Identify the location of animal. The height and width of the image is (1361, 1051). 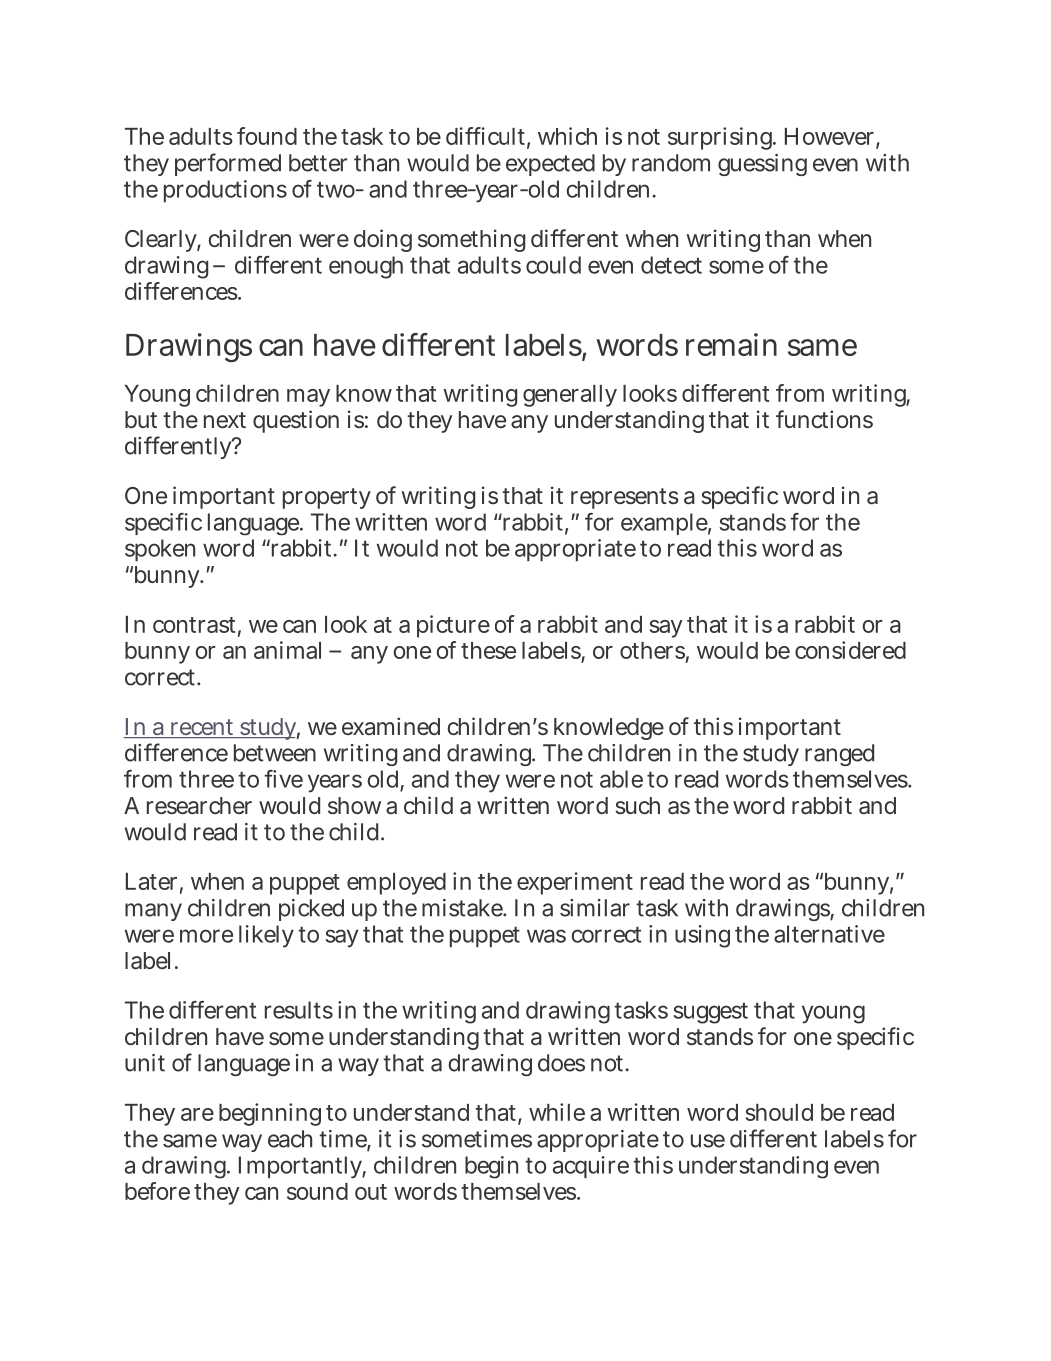
(287, 650).
